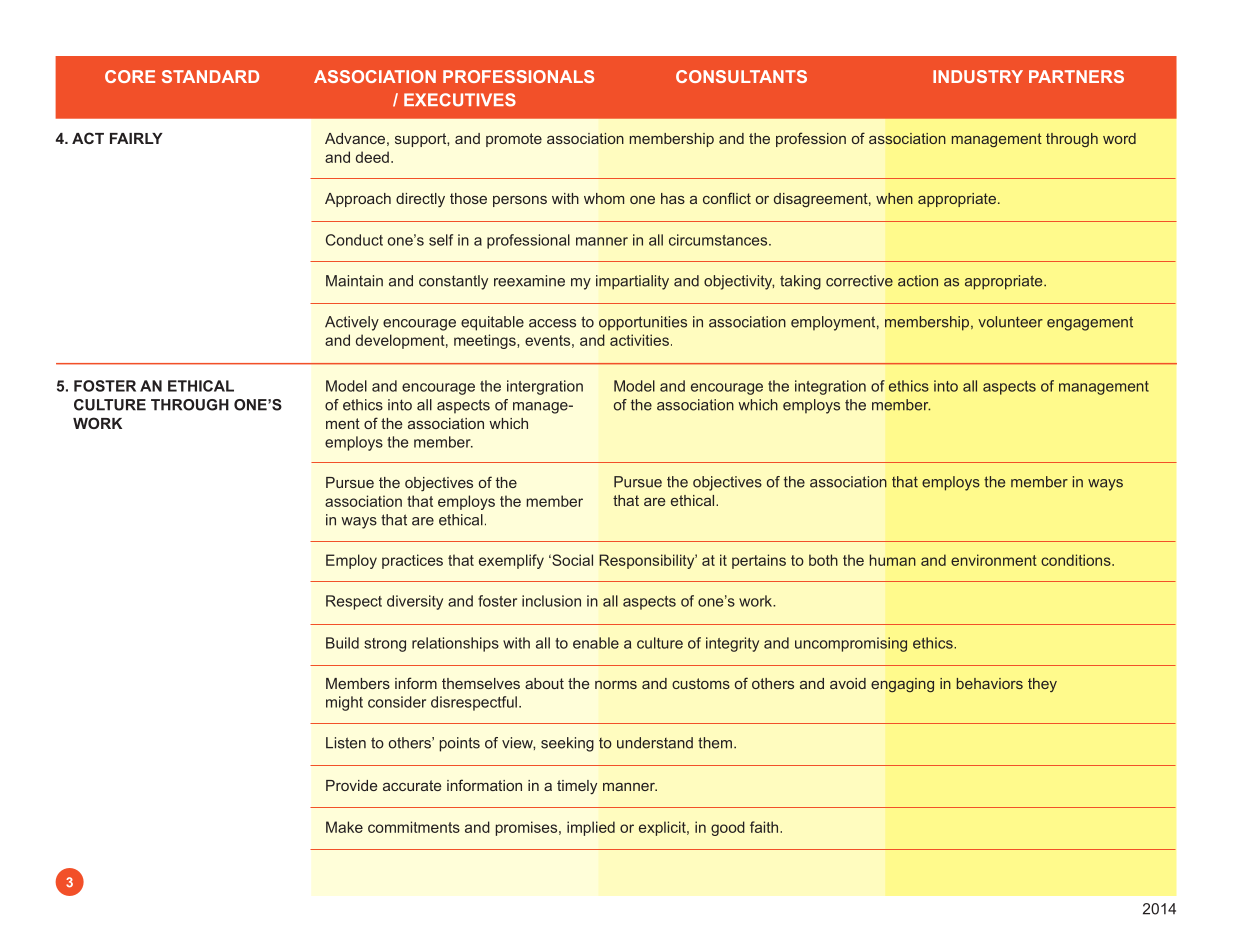 The image size is (1233, 952). I want to click on activities, so click(639, 340).
